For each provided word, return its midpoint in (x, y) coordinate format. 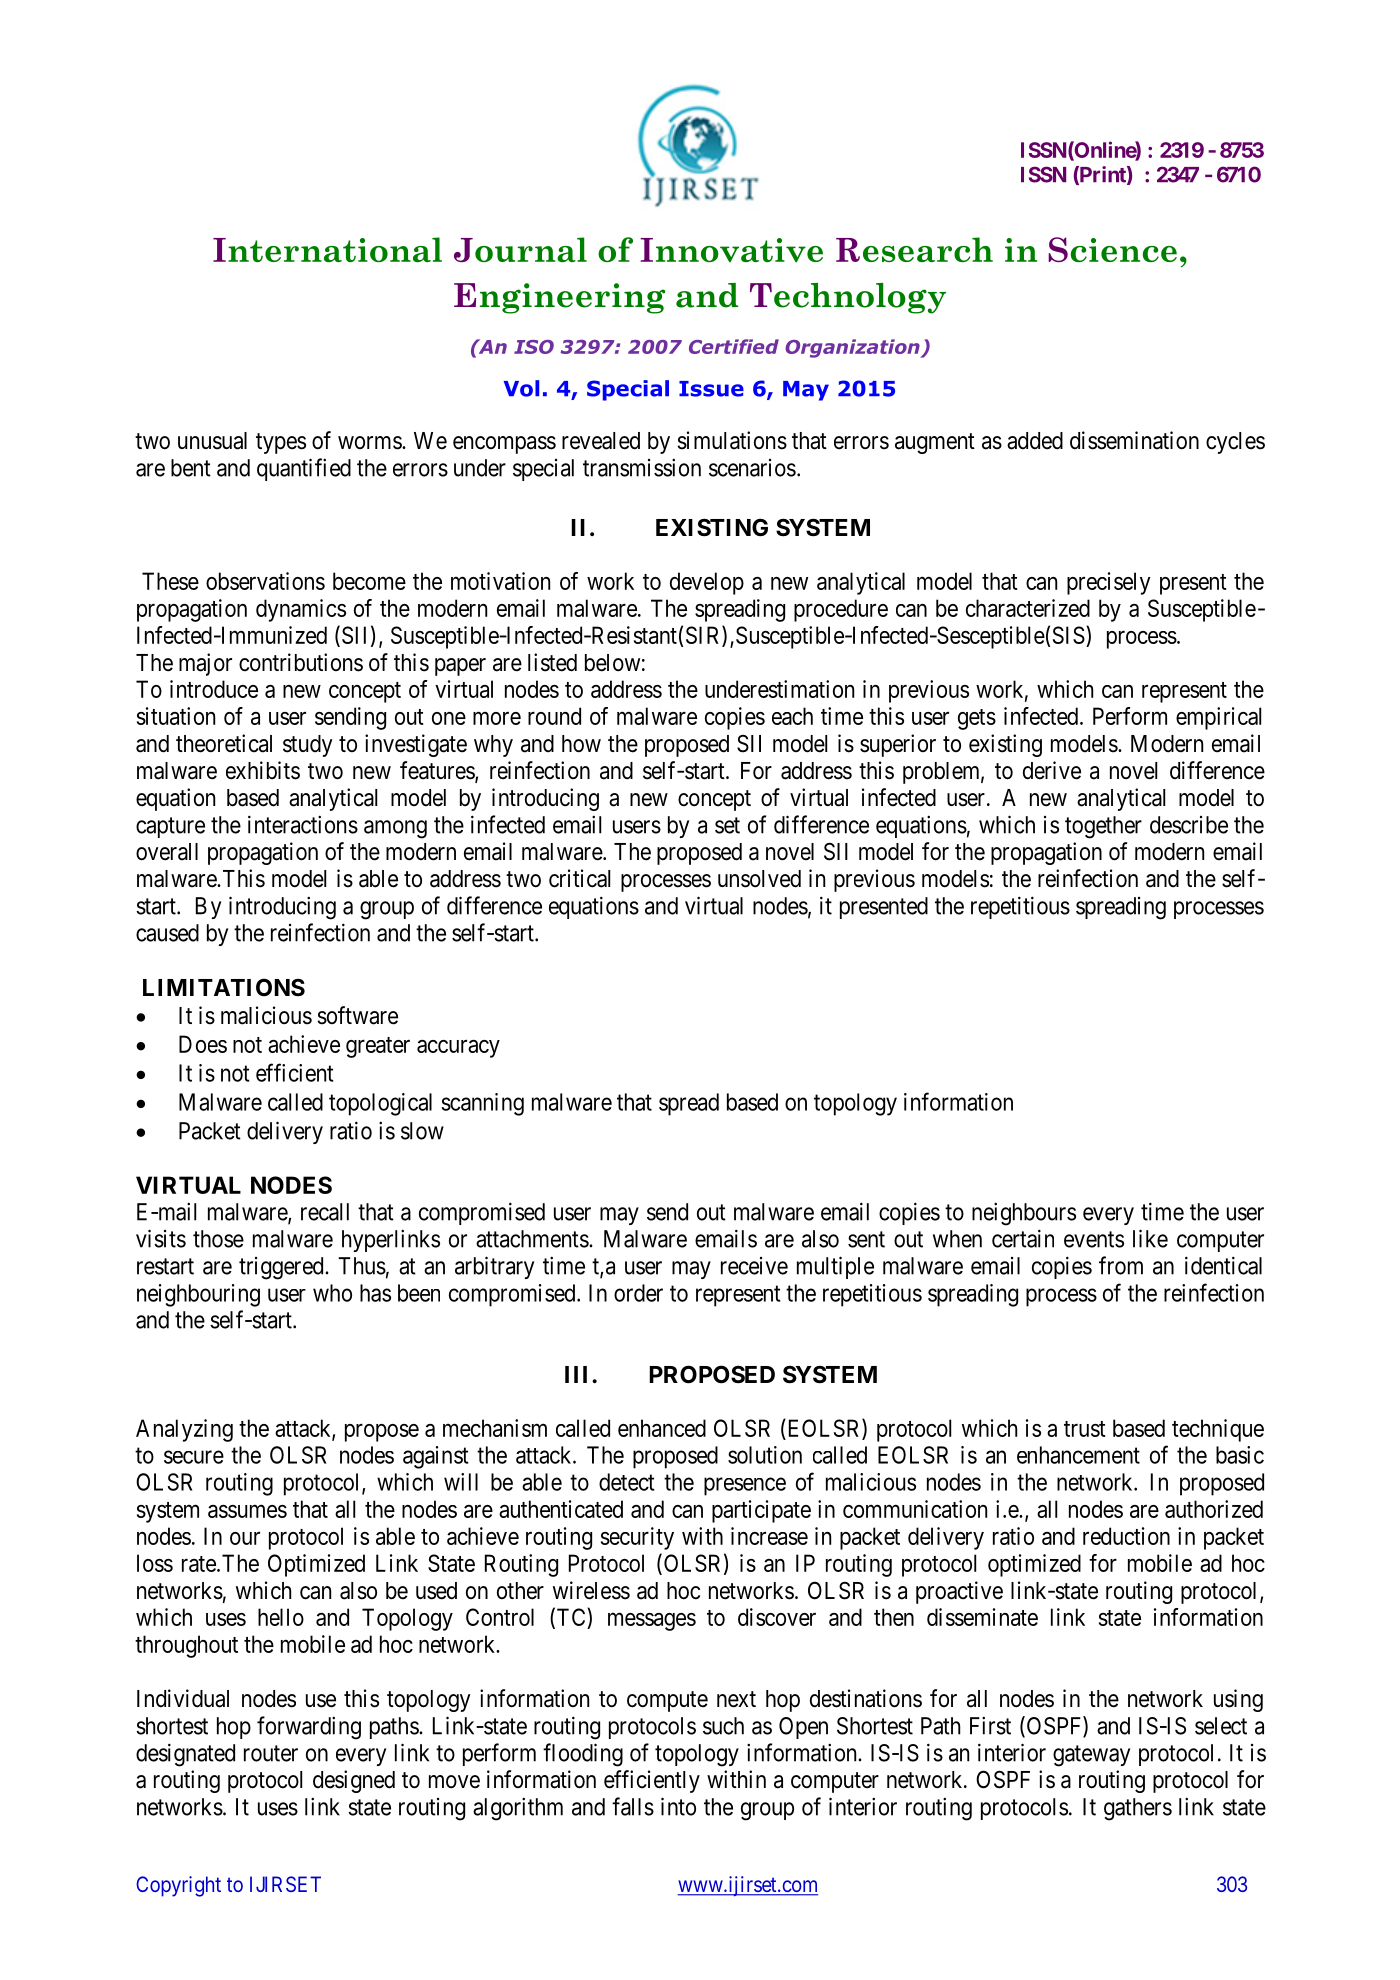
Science (1112, 249)
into (678, 1806)
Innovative (731, 250)
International (327, 249)
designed (354, 1781)
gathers (1138, 1809)
